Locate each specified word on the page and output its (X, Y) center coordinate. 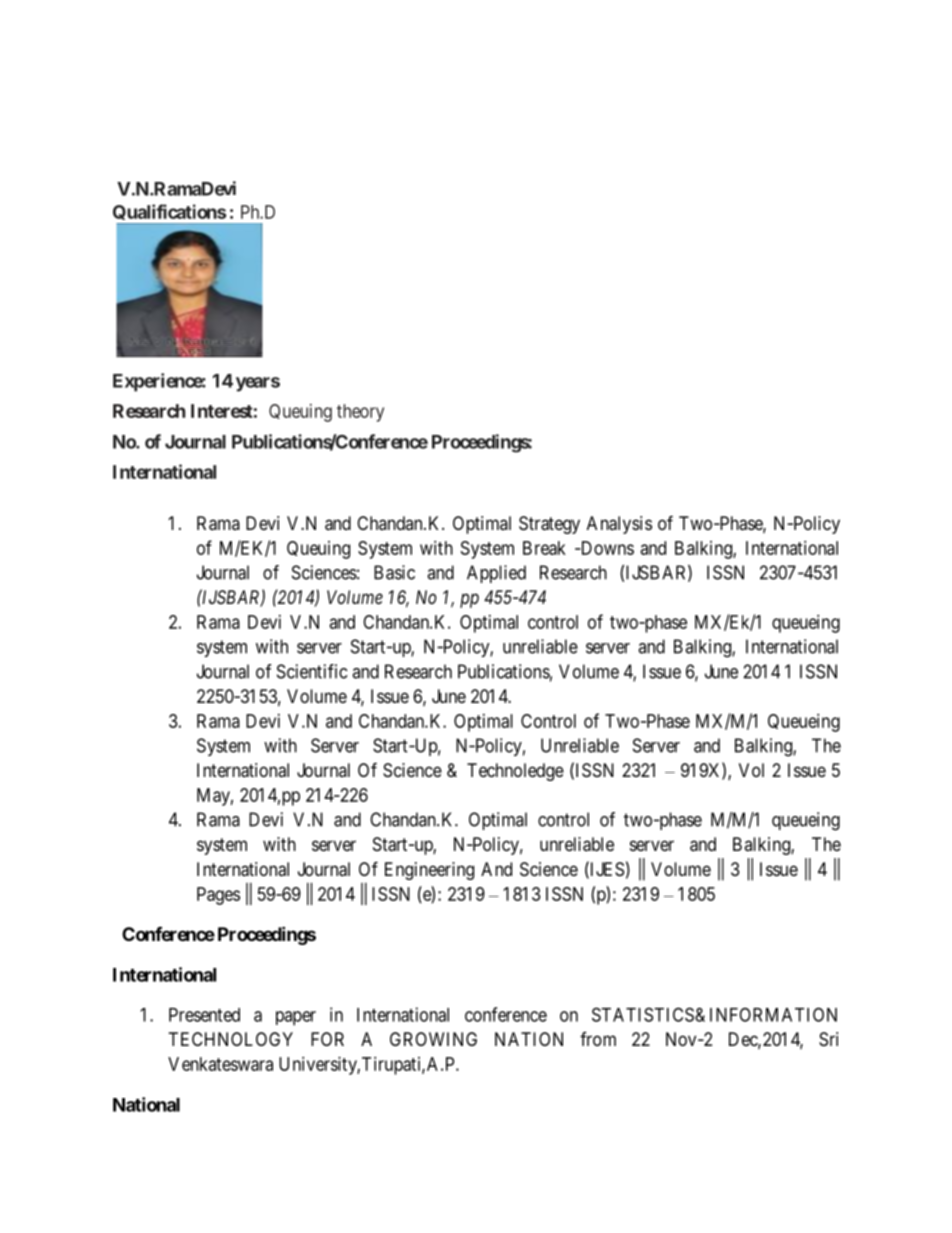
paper (296, 1018)
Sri (828, 1039)
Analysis (619, 525)
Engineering (429, 871)
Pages (218, 896)
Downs (606, 548)
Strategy (549, 525)
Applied (496, 574)
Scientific (312, 671)
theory (360, 413)
